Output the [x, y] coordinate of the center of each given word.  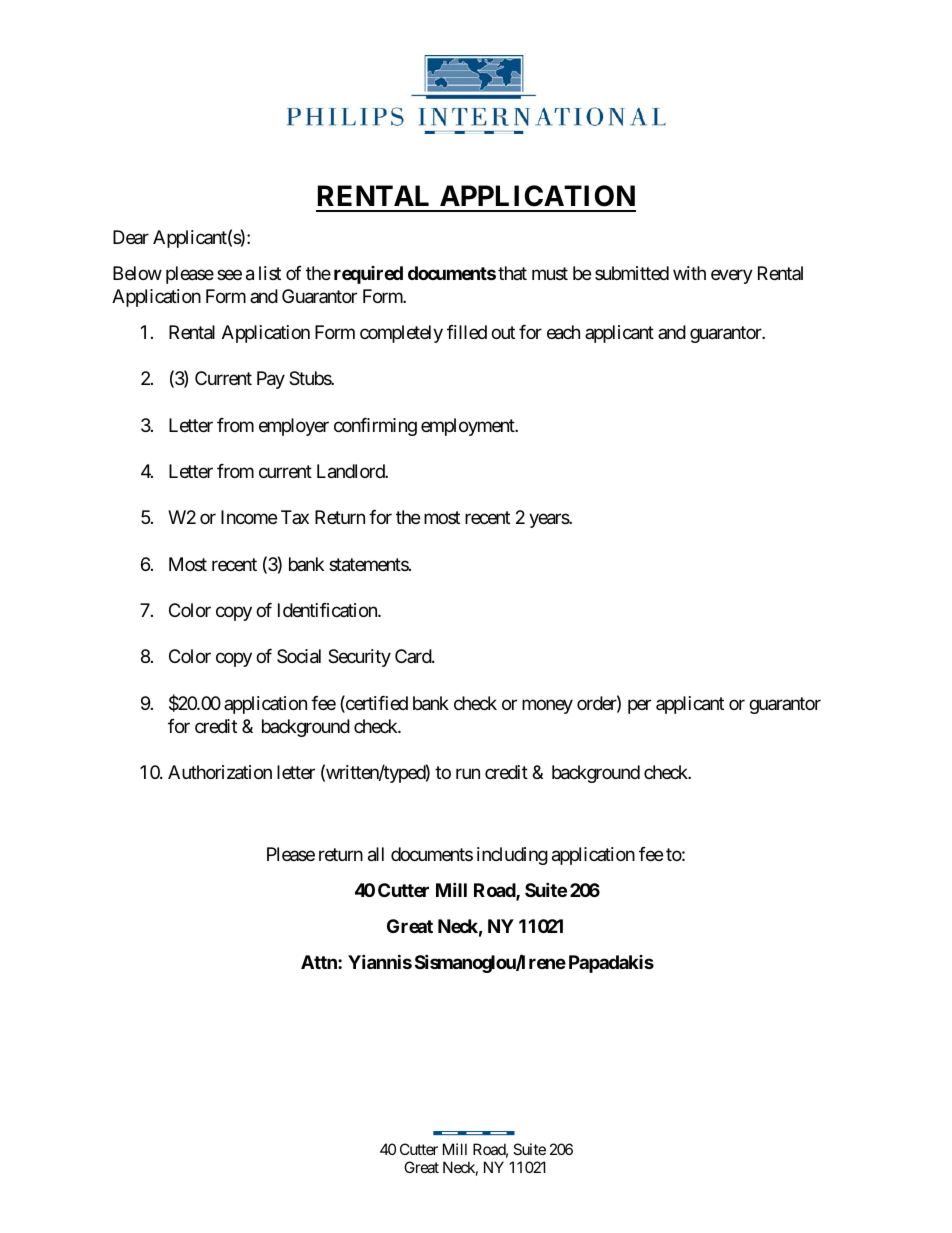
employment [469, 427]
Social [299, 656]
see [229, 275]
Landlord [351, 471]
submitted [632, 273]
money [547, 706]
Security [359, 658]
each [563, 332]
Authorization [220, 772]
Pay [271, 380]
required [368, 275]
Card [414, 656]
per [639, 706]
